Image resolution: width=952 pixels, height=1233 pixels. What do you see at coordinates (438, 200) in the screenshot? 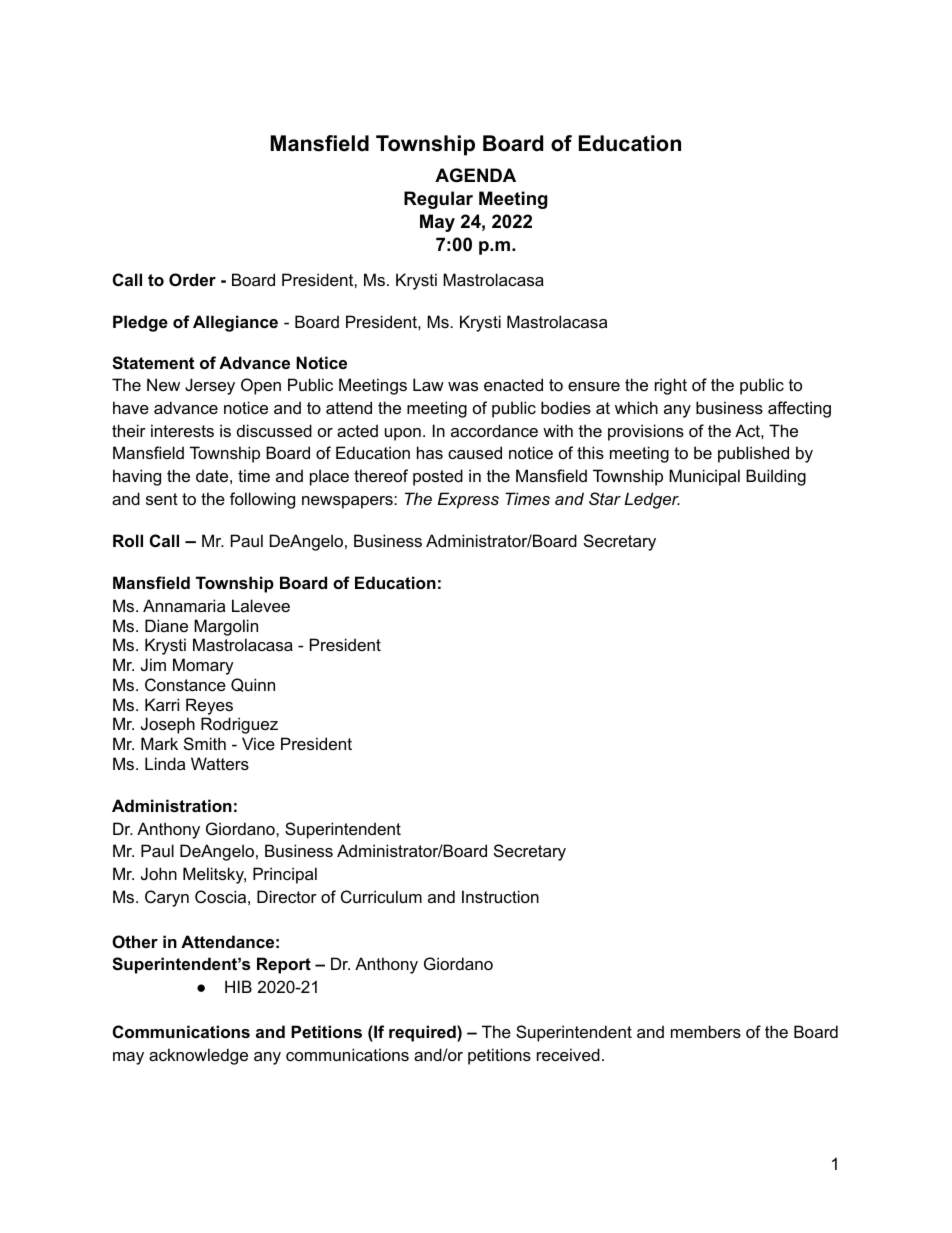
I see `Regular` at bounding box center [438, 200].
